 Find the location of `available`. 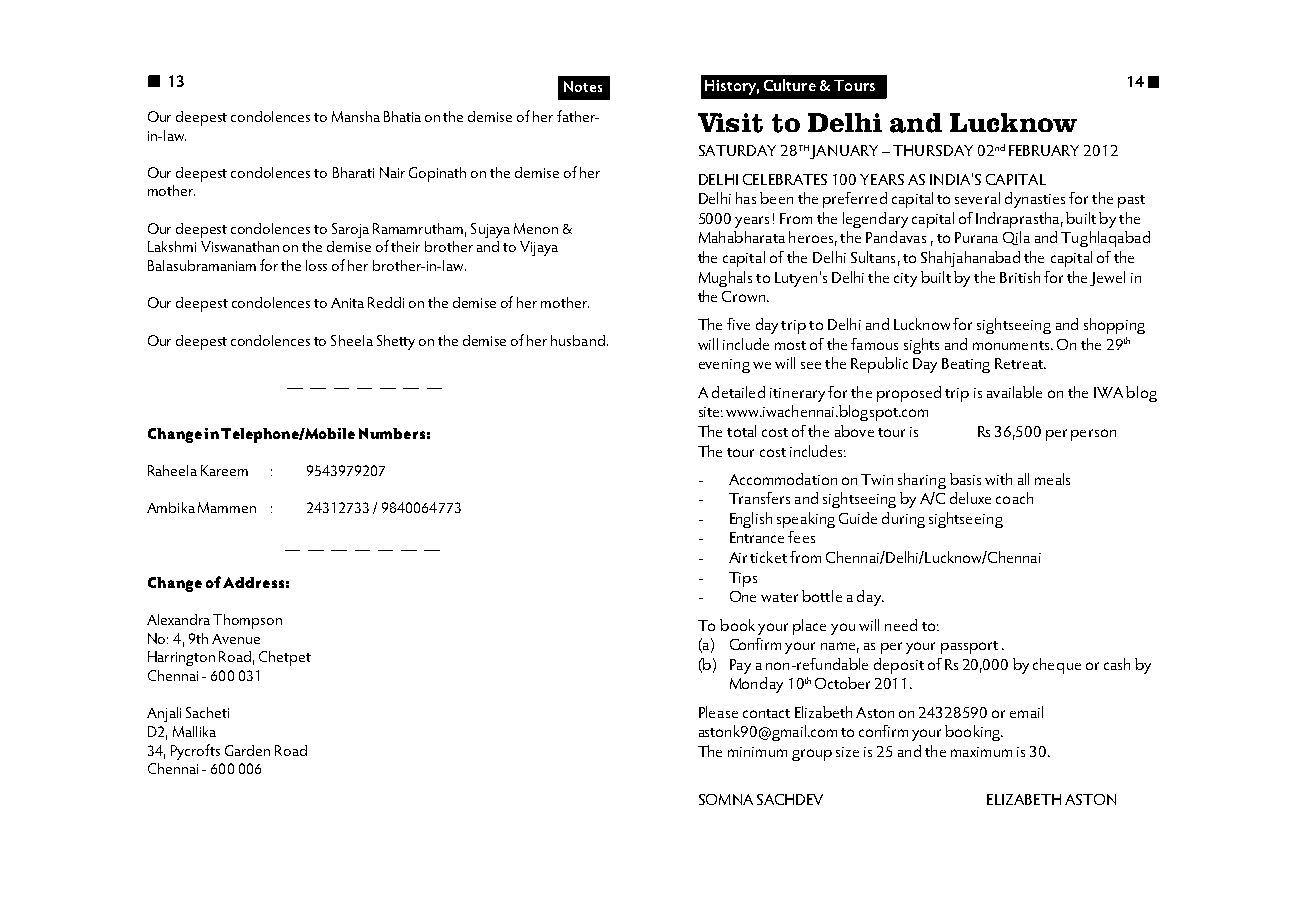

available is located at coordinates (1014, 392).
